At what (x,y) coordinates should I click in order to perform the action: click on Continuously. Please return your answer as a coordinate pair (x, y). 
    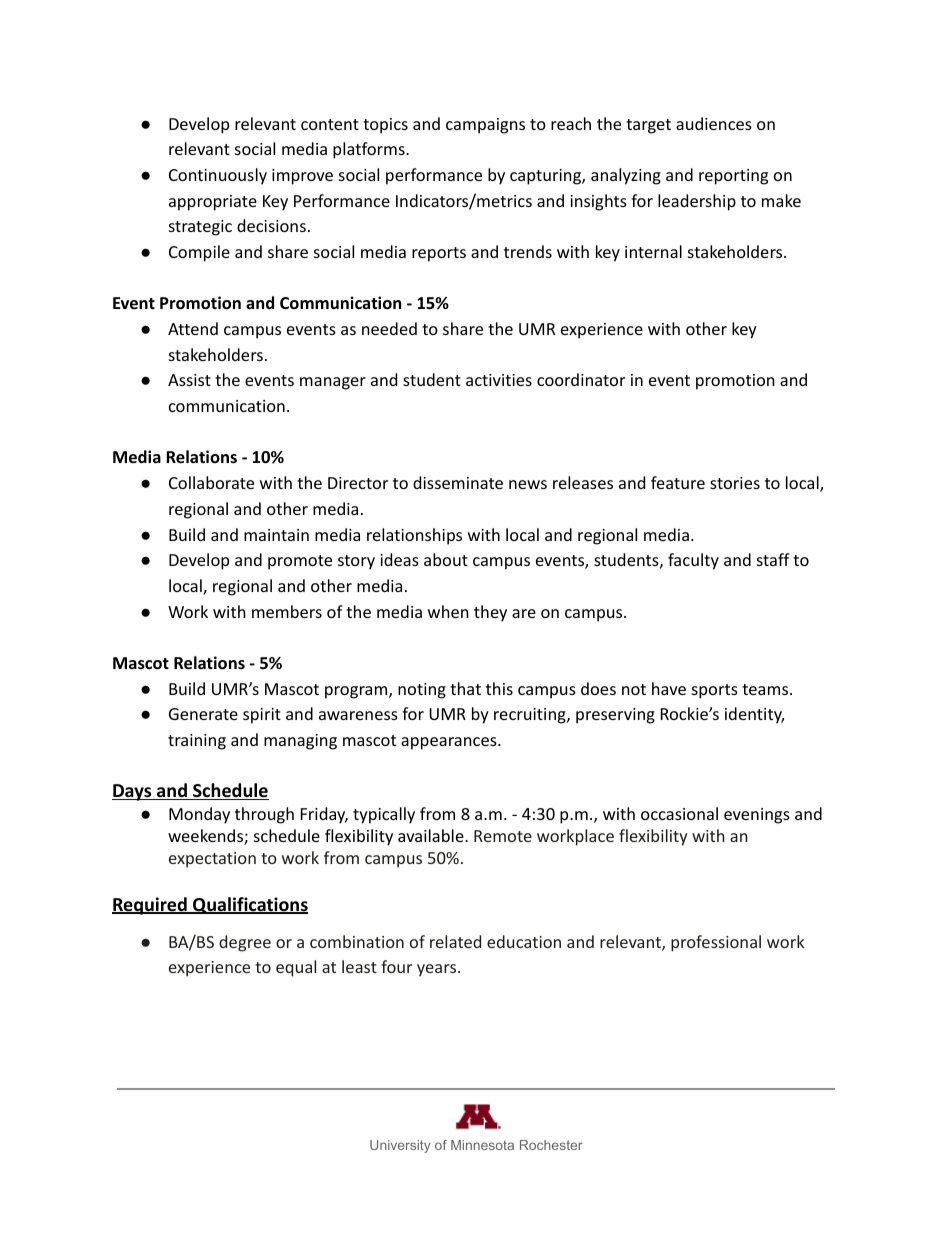
    Looking at the image, I should click on (218, 176).
